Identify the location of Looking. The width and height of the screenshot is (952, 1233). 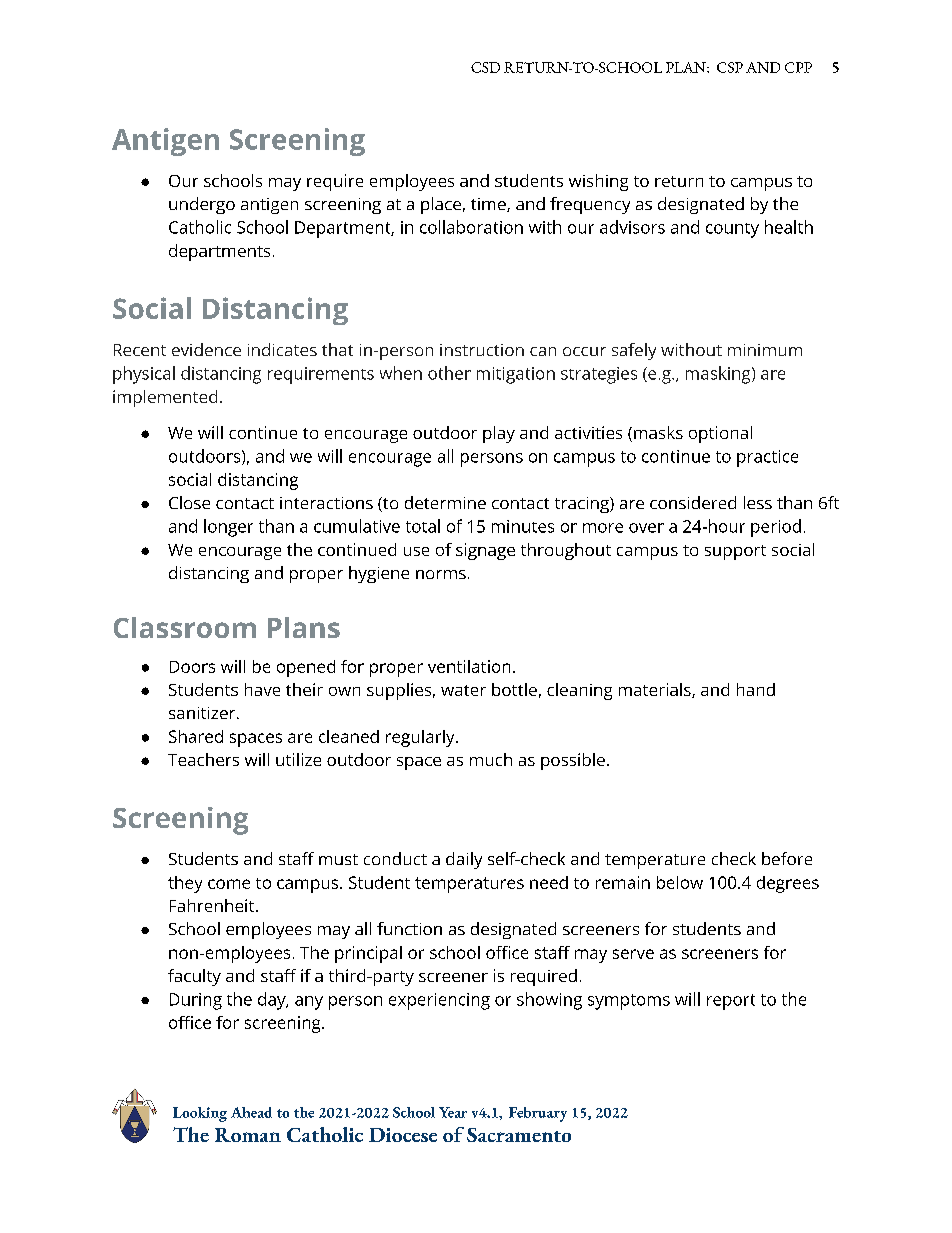
(200, 1114).
